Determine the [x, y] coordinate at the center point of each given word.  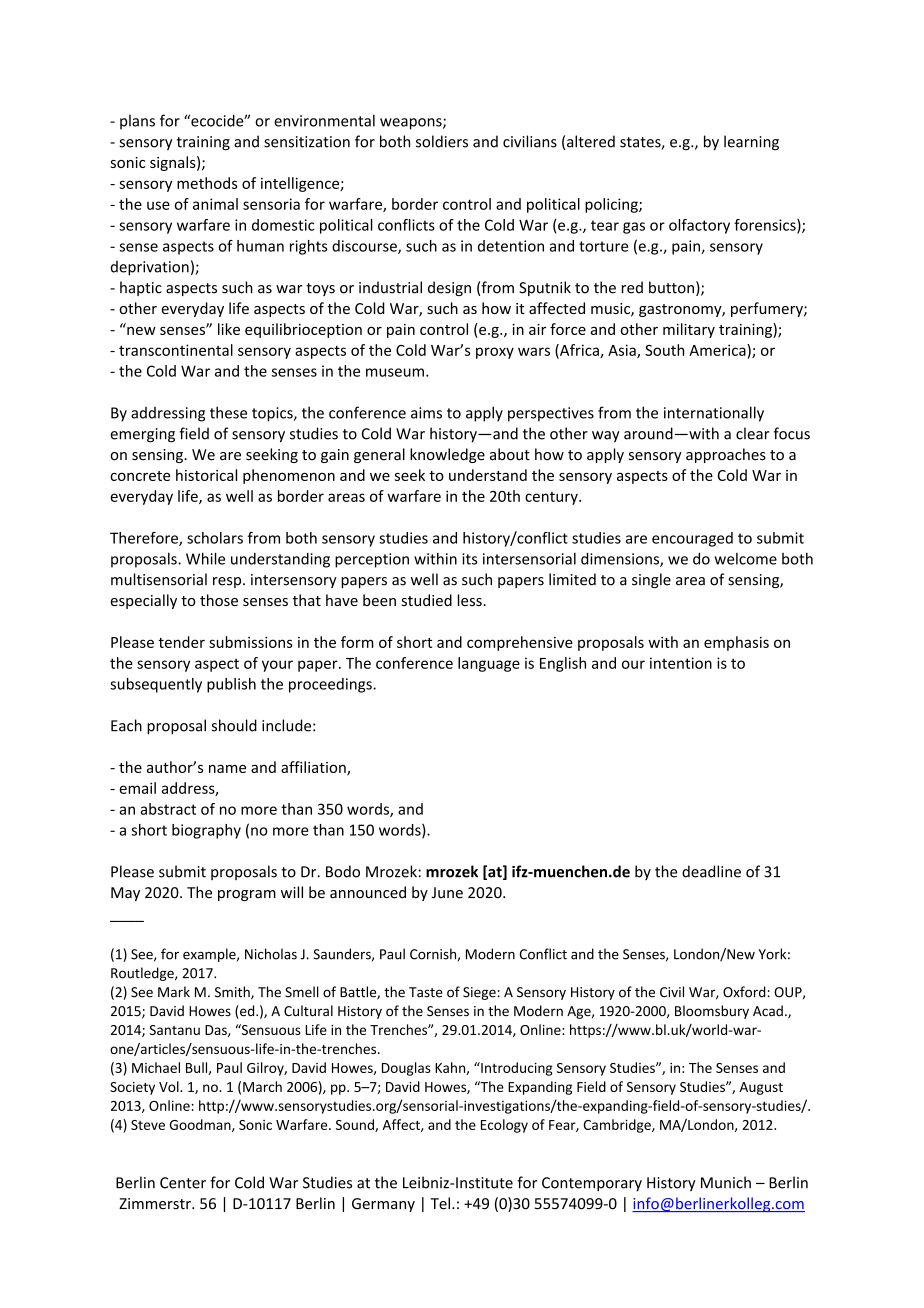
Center [183, 1183]
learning [751, 143]
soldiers [442, 141]
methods [207, 183]
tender [181, 642]
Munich [726, 1182]
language [489, 664]
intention [681, 663]
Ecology [504, 1126]
